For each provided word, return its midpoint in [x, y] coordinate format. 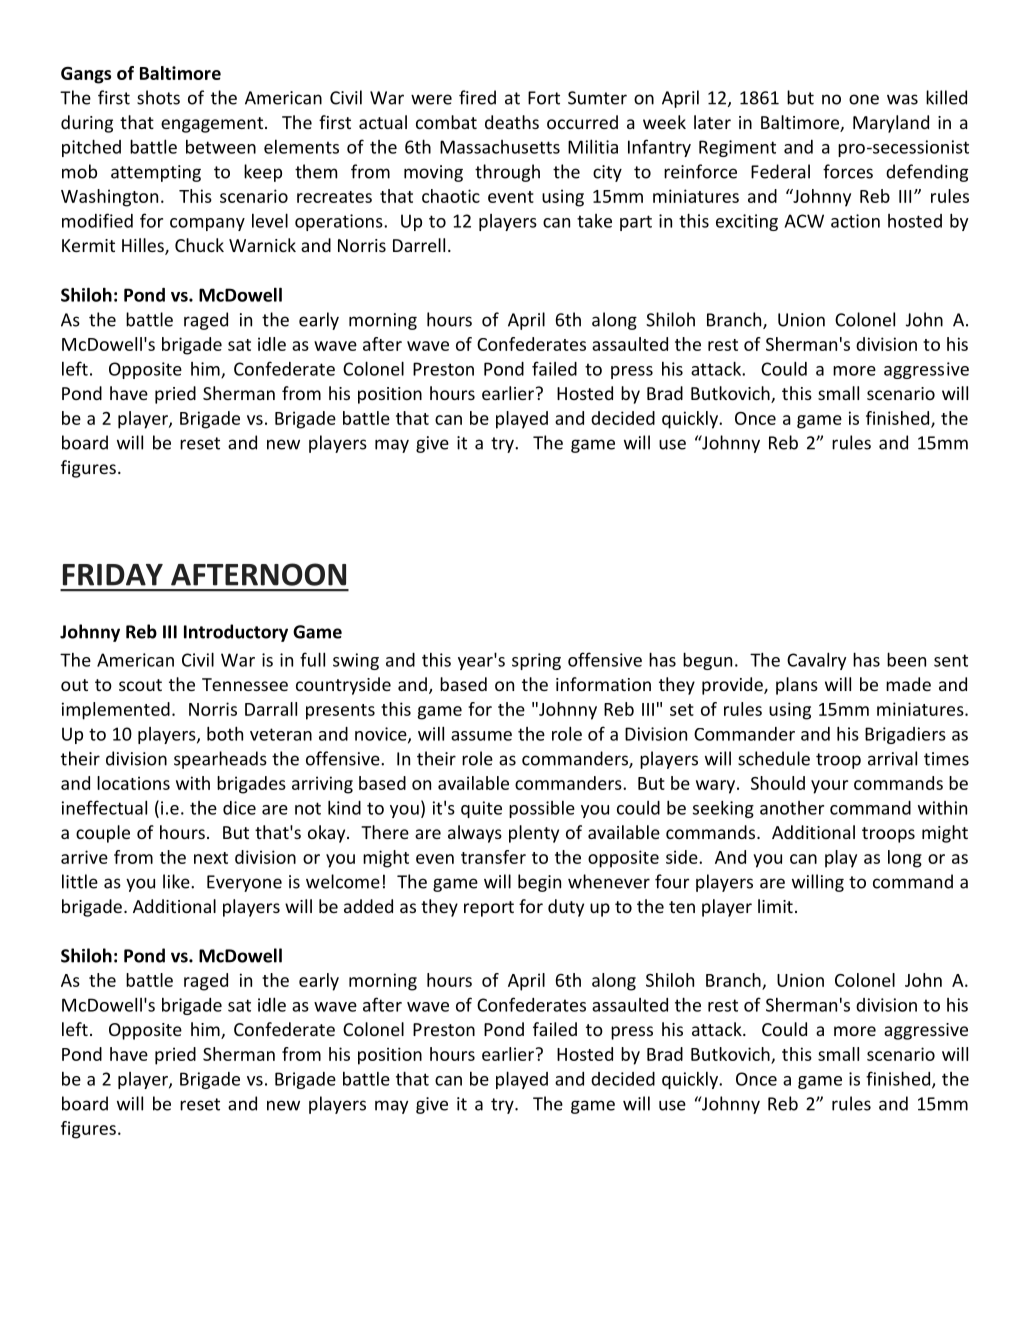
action [855, 221]
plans [797, 686]
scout [140, 685]
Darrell [419, 245]
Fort [544, 98]
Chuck [199, 245]
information [603, 684]
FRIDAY [113, 575]
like [177, 881]
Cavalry [816, 661]
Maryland [891, 124]
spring [536, 661]
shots [158, 97]
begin [539, 883]
